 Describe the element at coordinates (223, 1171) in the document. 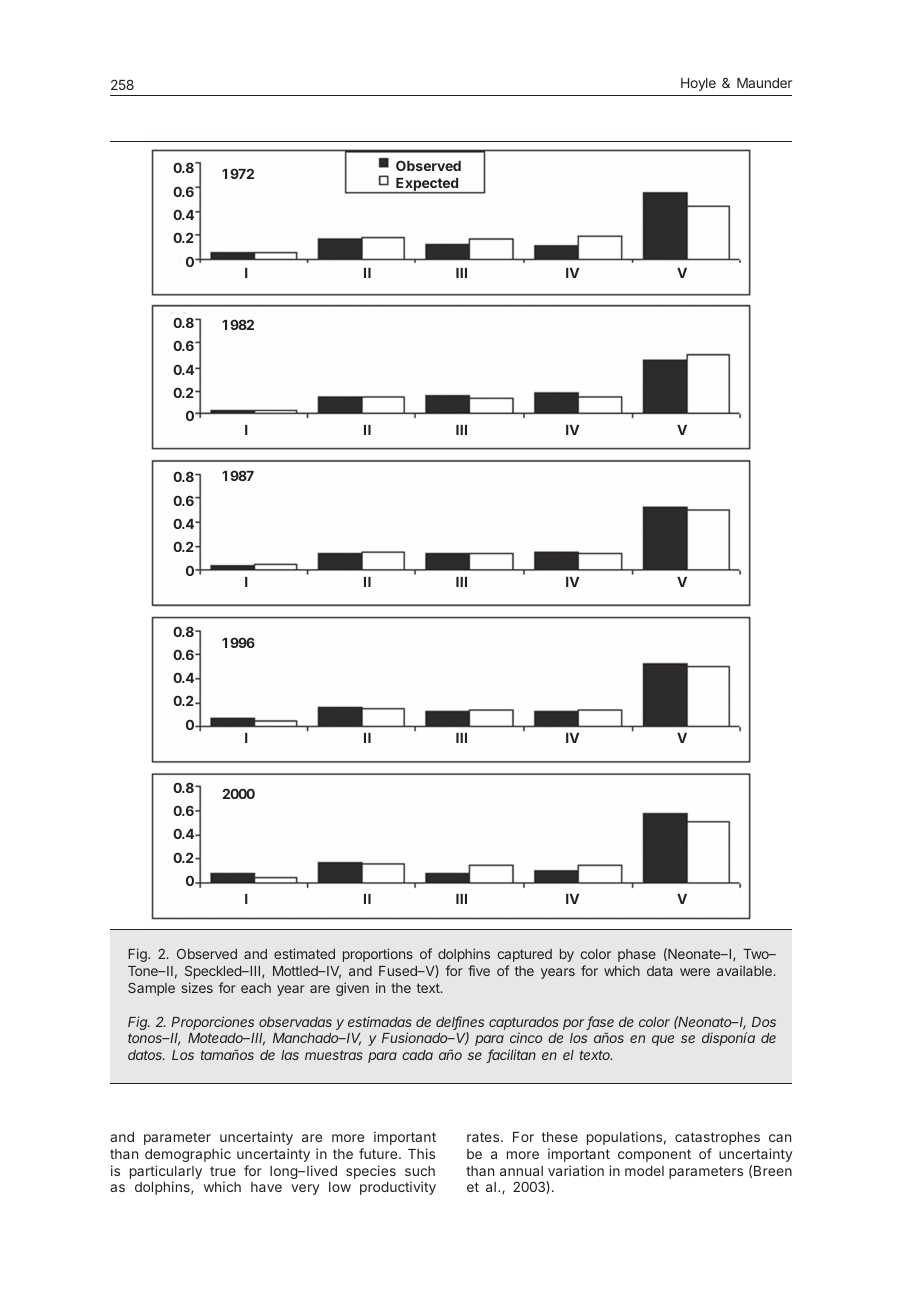

I see `true` at that location.
